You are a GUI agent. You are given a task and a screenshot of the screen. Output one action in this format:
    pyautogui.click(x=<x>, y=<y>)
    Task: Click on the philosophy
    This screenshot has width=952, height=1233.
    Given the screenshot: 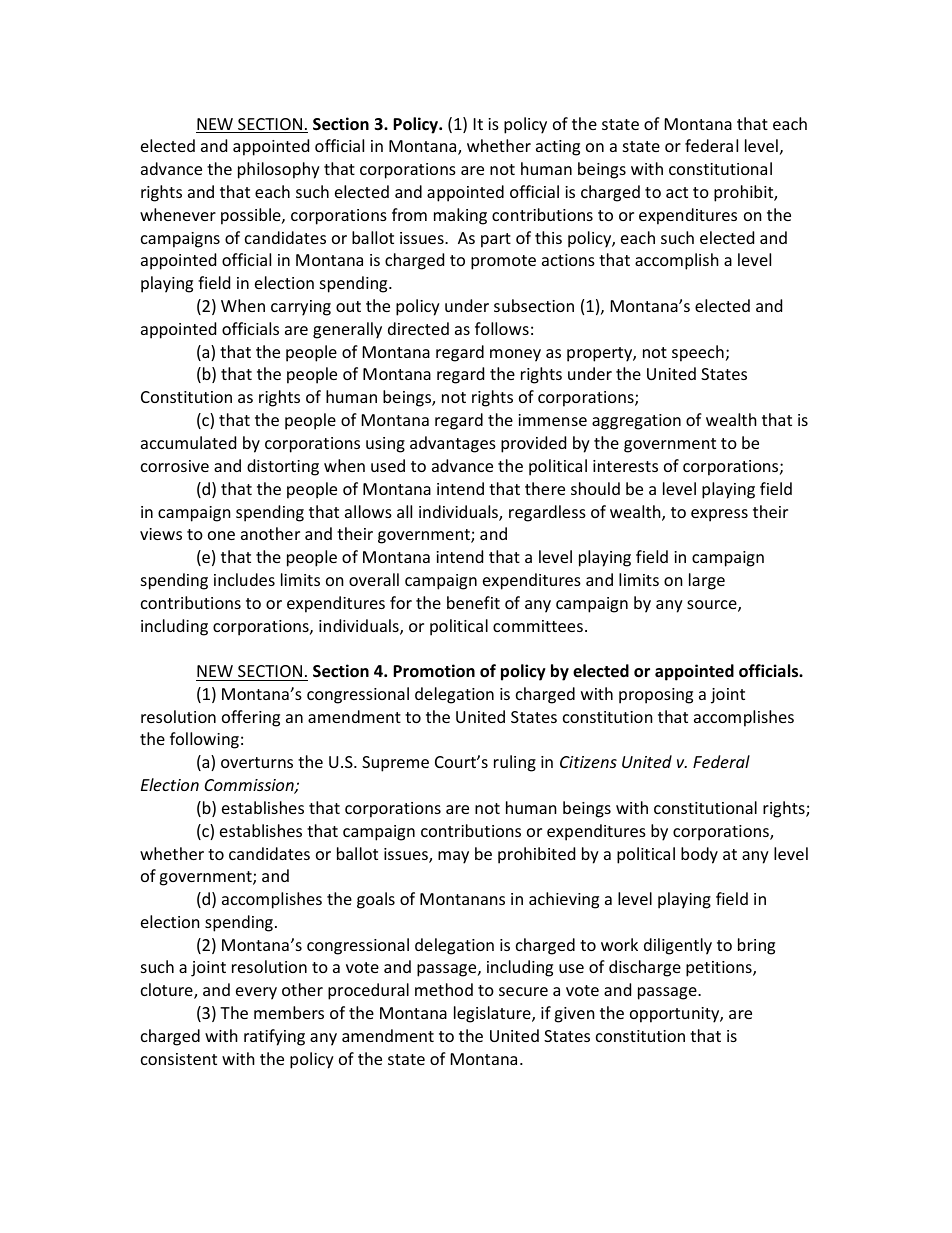 What is the action you would take?
    pyautogui.click(x=279, y=170)
